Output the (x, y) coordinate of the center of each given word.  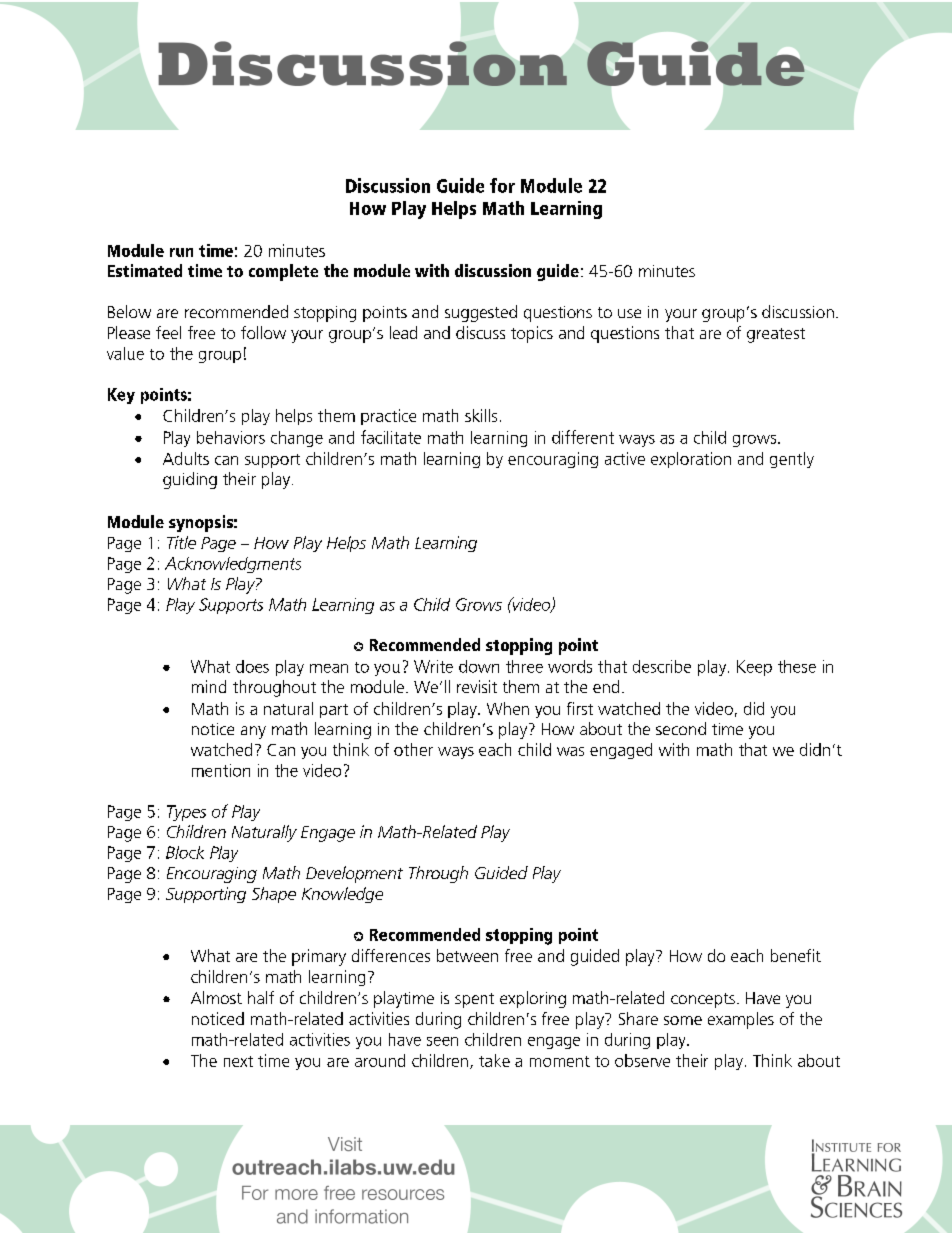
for (502, 185)
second (681, 728)
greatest (776, 335)
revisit (477, 686)
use (629, 313)
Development (354, 874)
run (181, 252)
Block (185, 852)
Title (181, 542)
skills (481, 415)
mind (209, 686)
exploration (691, 460)
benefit (796, 955)
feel (168, 332)
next (238, 1061)
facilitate (391, 437)
